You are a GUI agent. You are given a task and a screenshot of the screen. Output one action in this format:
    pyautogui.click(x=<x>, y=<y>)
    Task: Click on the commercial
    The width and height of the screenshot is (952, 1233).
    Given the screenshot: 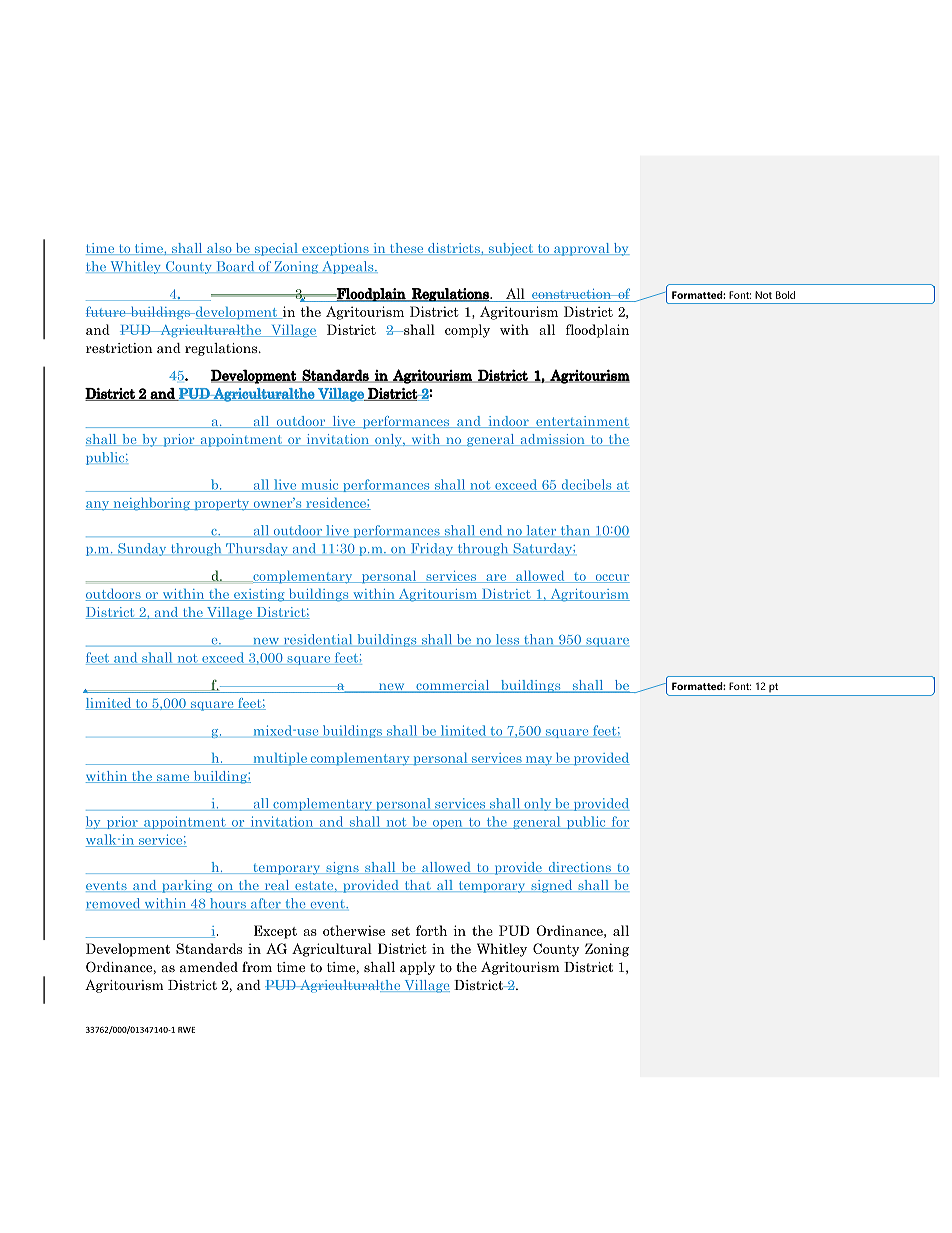 What is the action you would take?
    pyautogui.click(x=453, y=686)
